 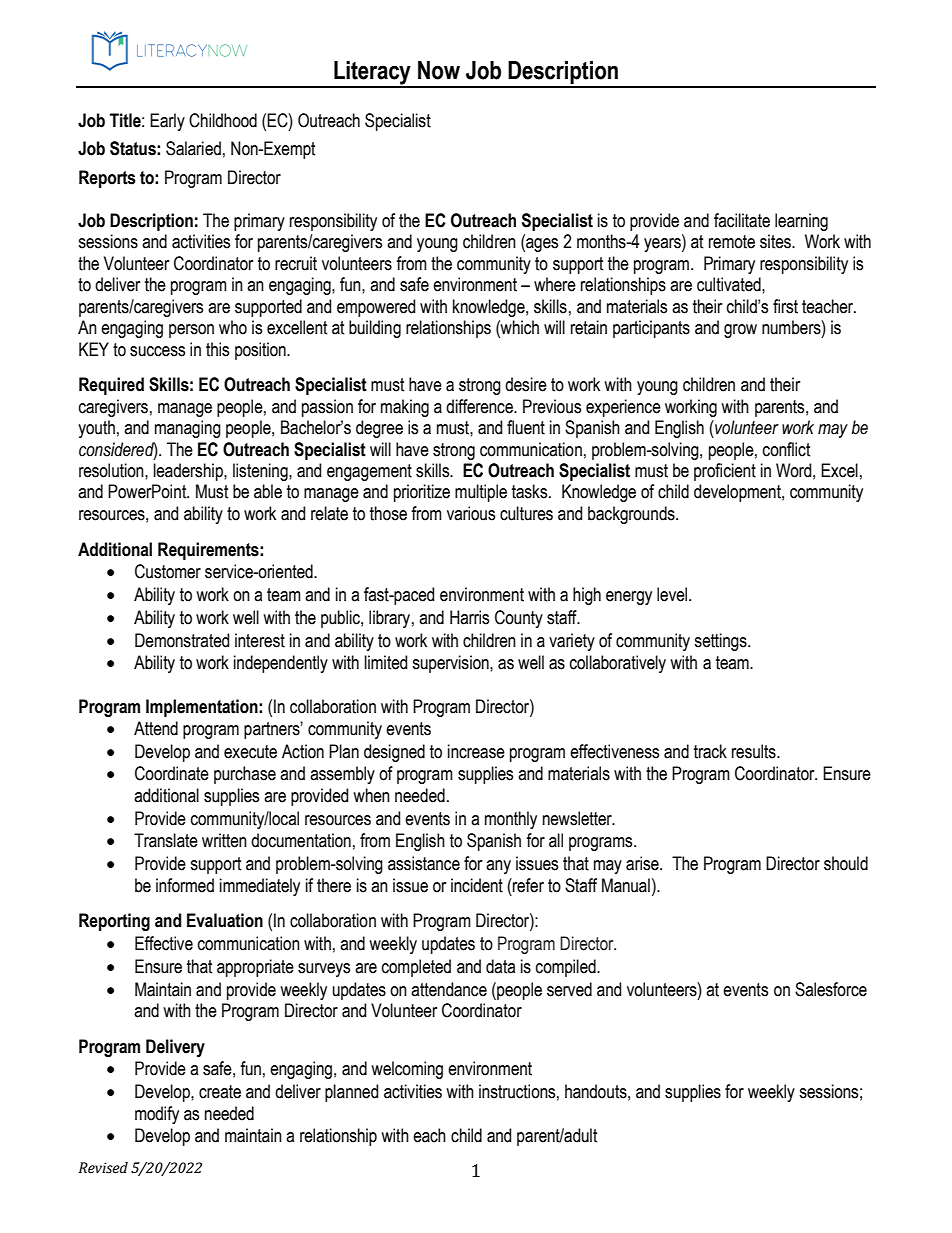 What do you see at coordinates (407, 1070) in the document?
I see `welcoming` at bounding box center [407, 1070].
